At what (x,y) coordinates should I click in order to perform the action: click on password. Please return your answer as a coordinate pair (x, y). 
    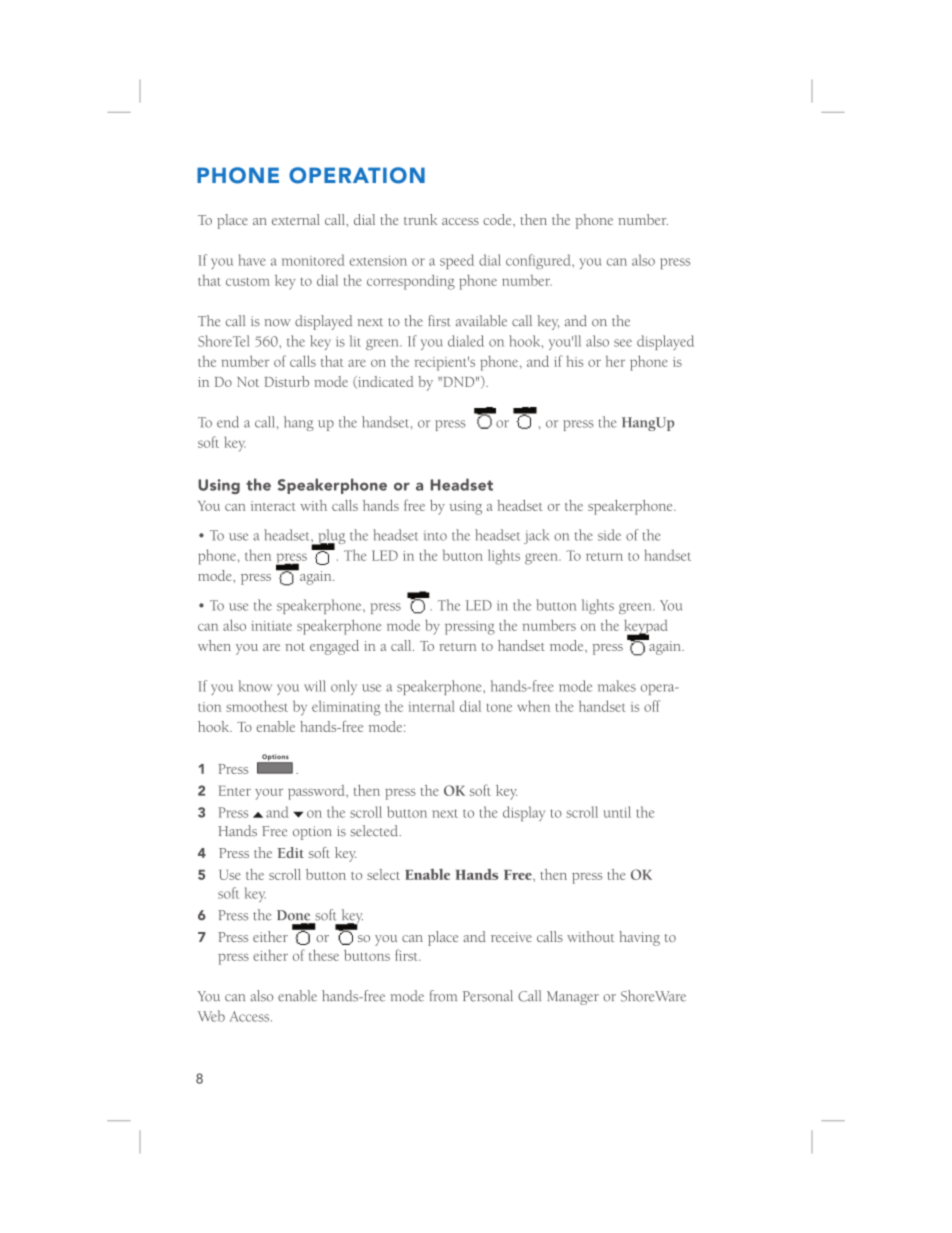
    Looking at the image, I should click on (317, 792).
